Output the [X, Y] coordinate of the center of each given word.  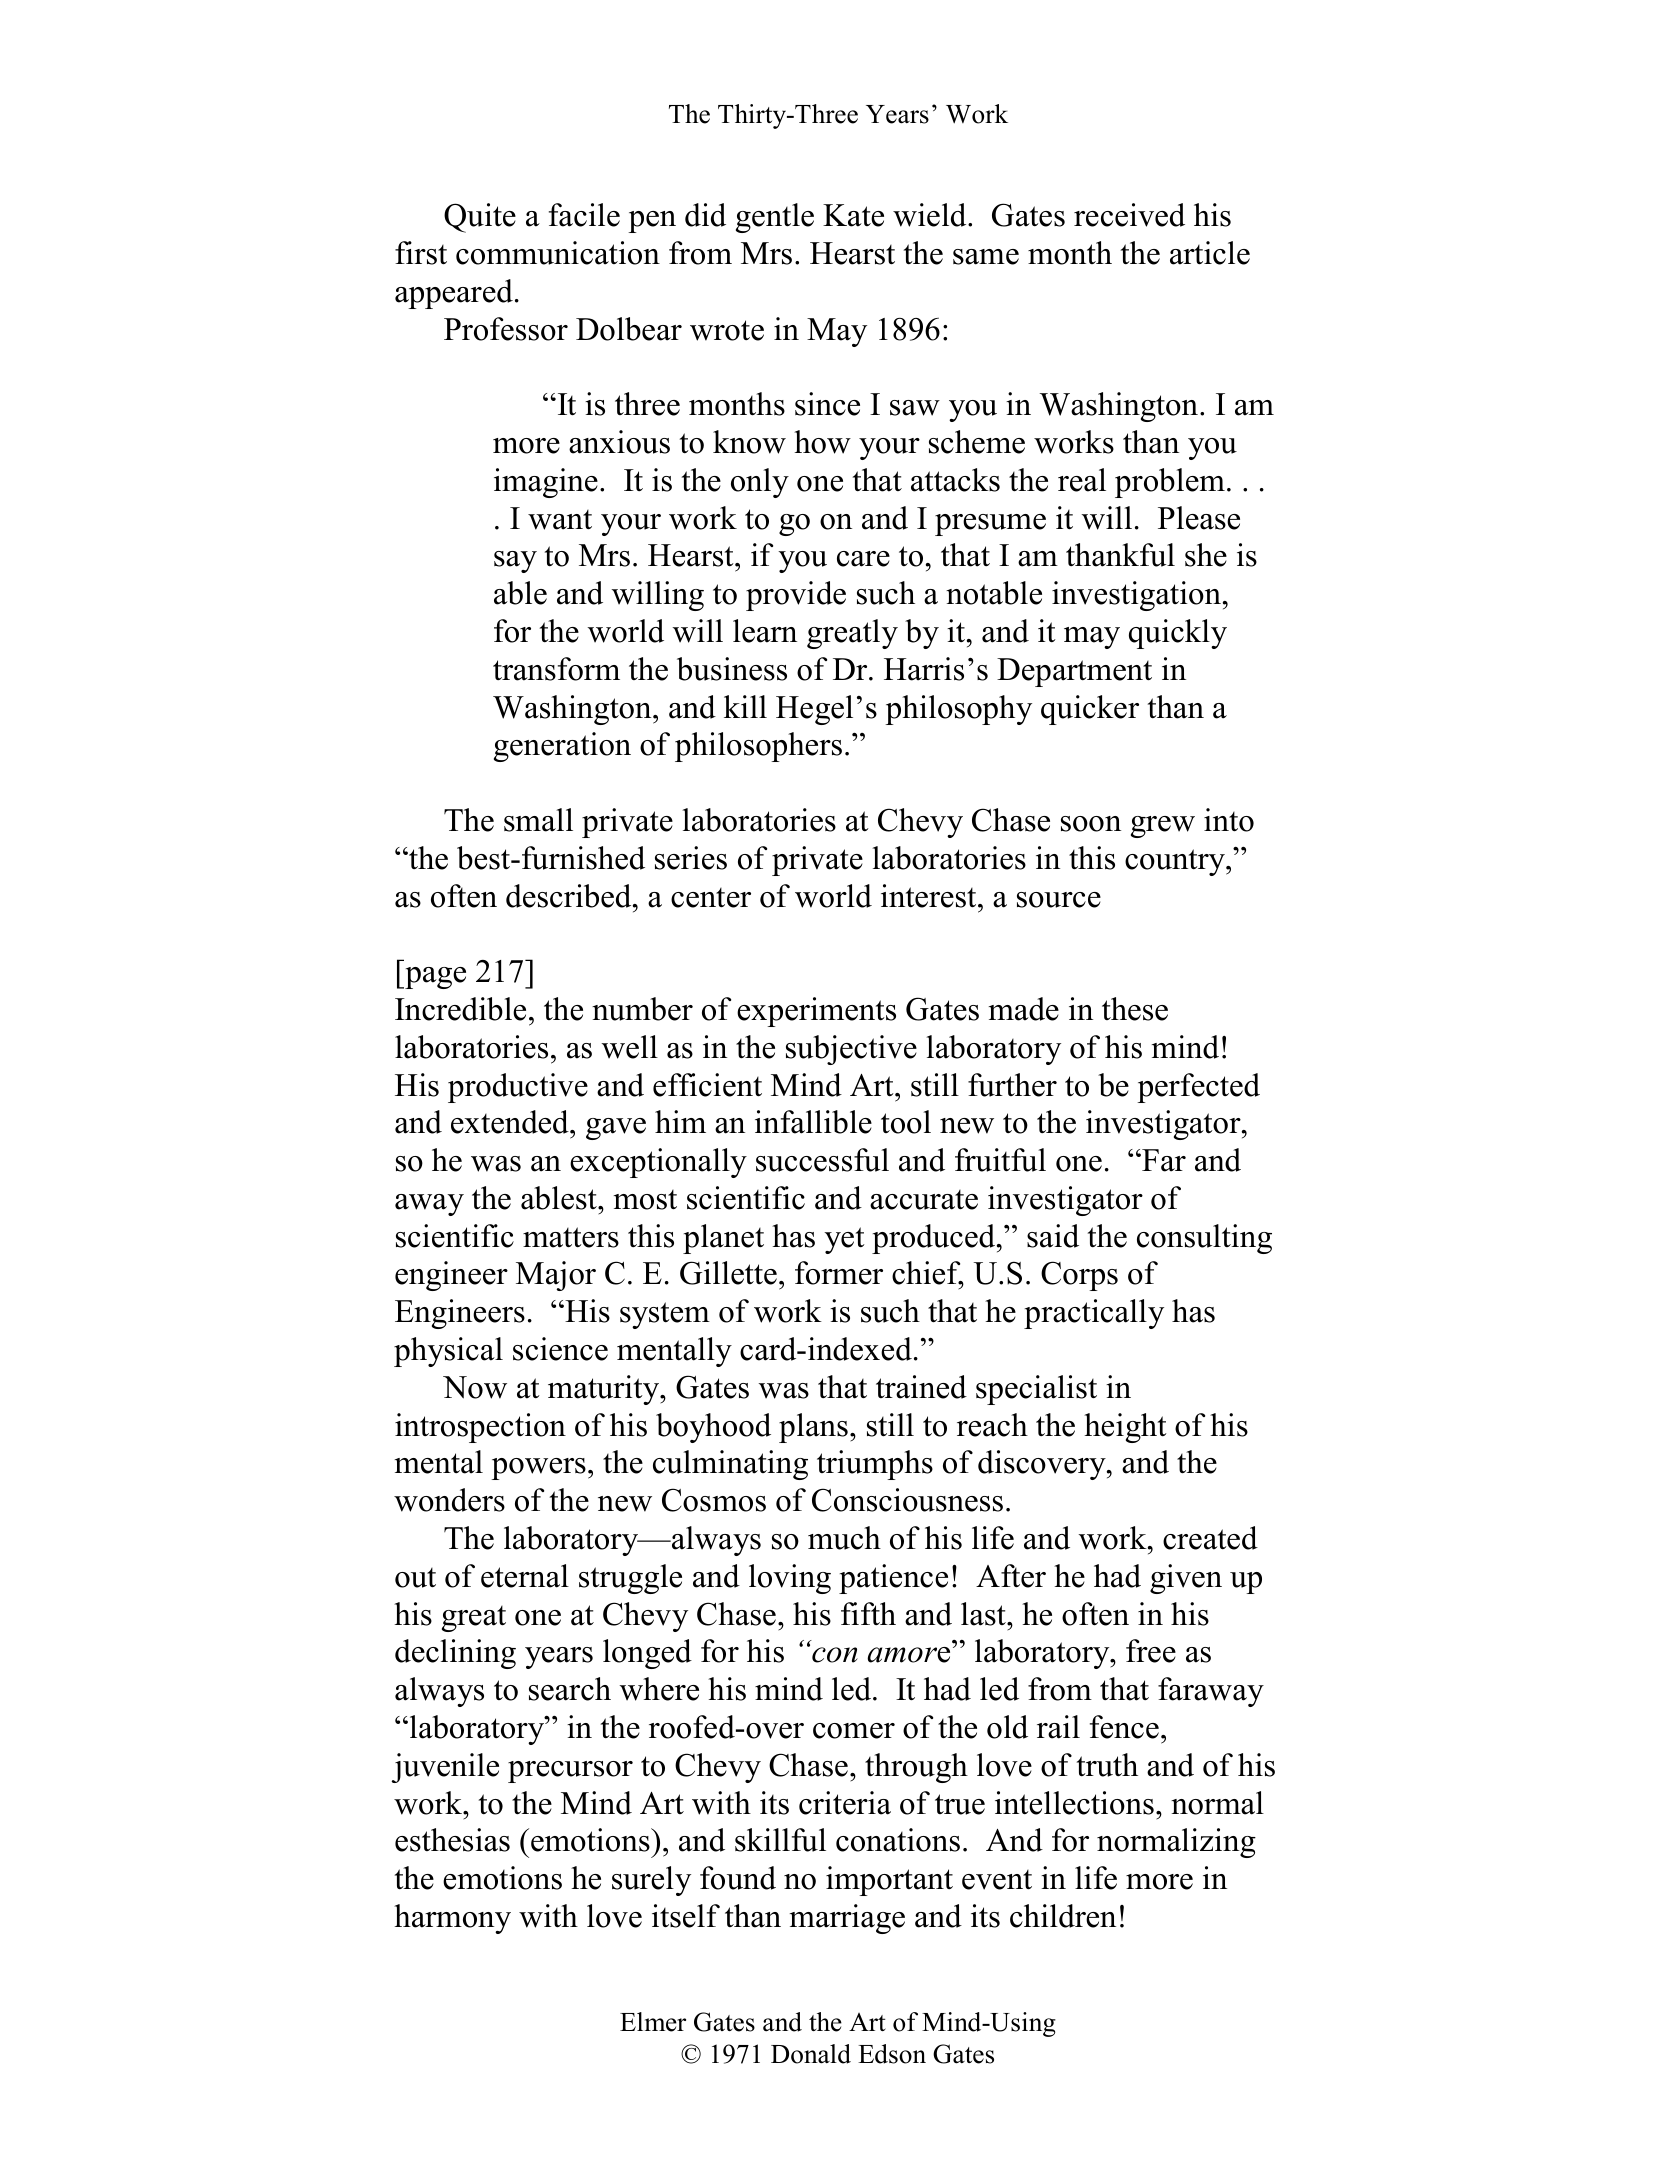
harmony [452, 1919]
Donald [811, 2054]
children [1063, 1916]
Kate [853, 215]
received [1129, 215]
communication [558, 253]
